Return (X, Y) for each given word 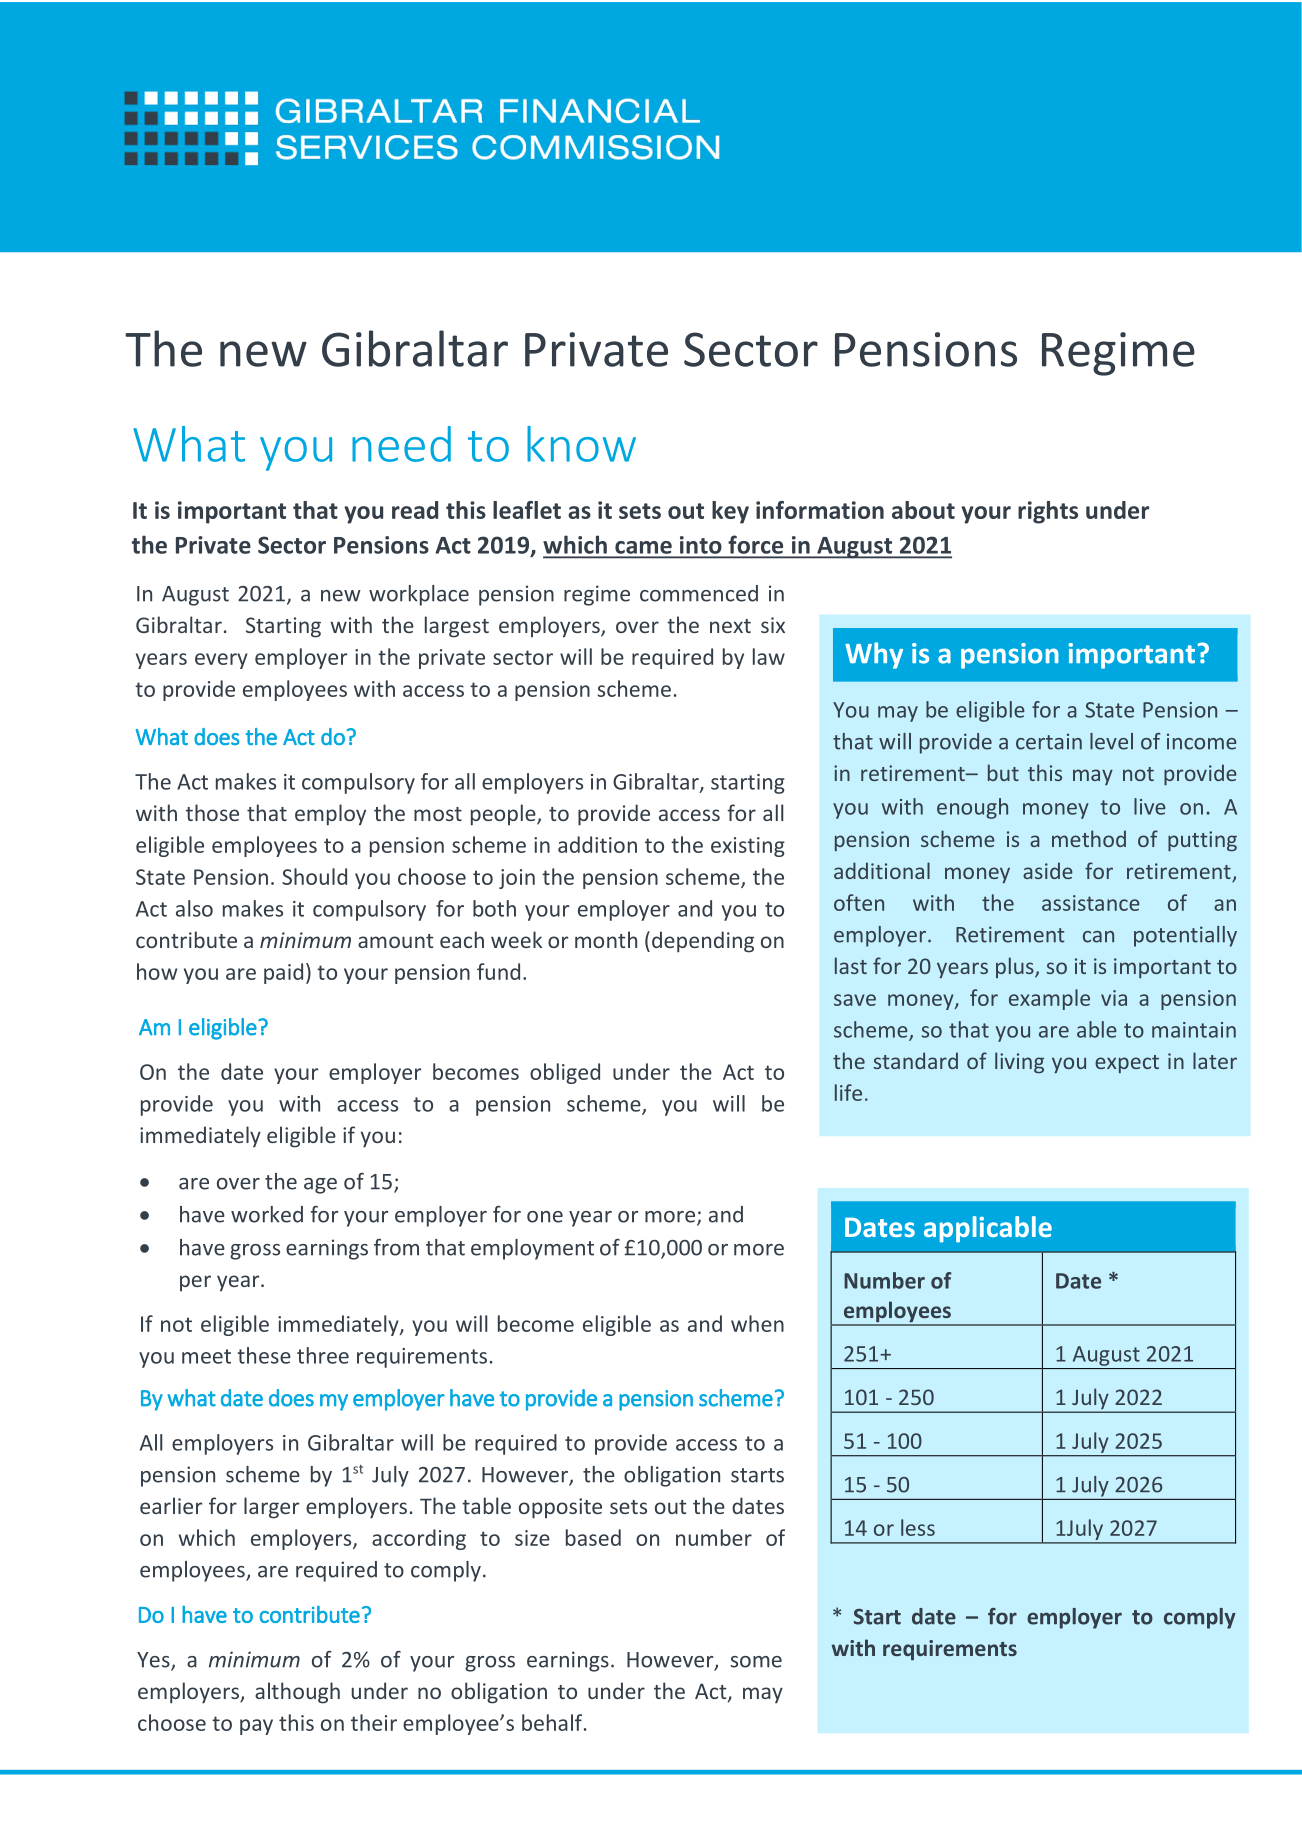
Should (314, 876)
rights (1048, 512)
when (757, 1323)
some (756, 1662)
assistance (1091, 903)
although (297, 1693)
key (730, 512)
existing (748, 847)
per (195, 1283)
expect (1127, 1064)
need (401, 444)
